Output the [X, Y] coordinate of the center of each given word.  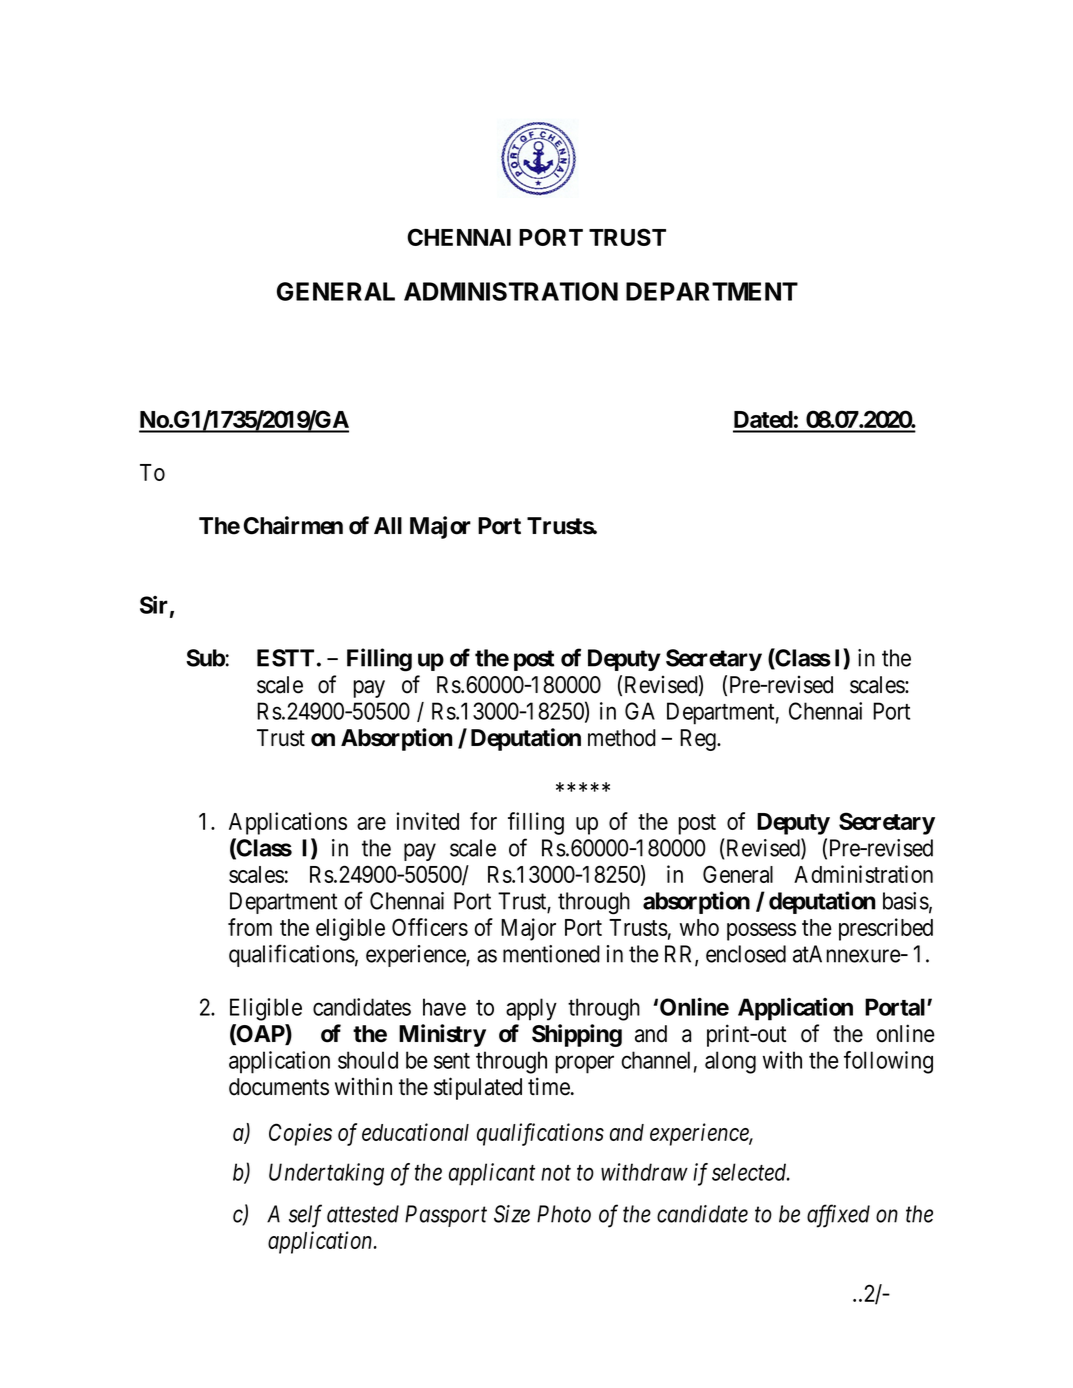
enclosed [746, 954]
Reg [699, 740]
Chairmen [293, 525]
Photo [564, 1214]
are [371, 823]
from [250, 927]
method [622, 738]
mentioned [551, 954]
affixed [838, 1216]
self [305, 1216]
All [388, 525]
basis [906, 901]
